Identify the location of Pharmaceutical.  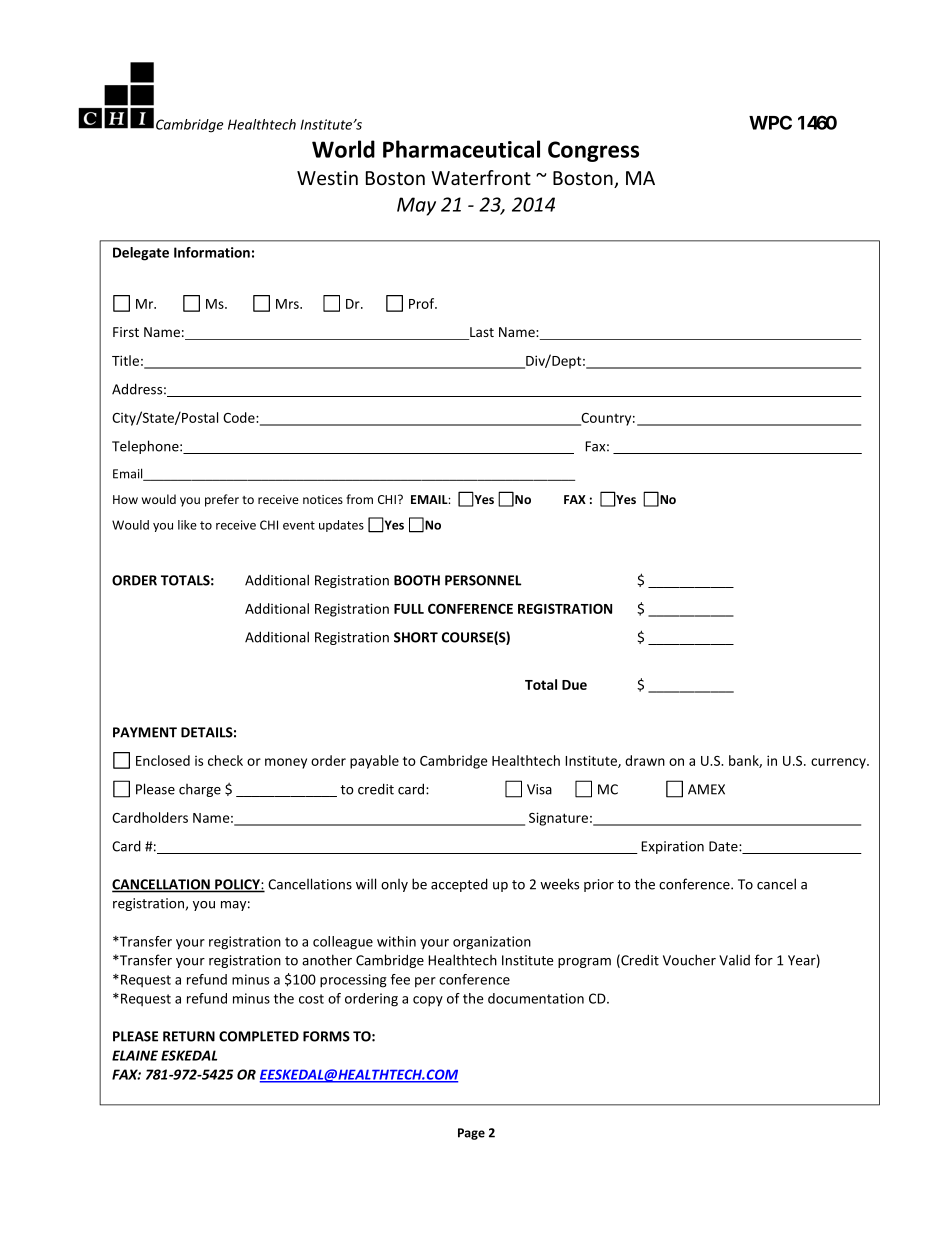
(461, 149).
